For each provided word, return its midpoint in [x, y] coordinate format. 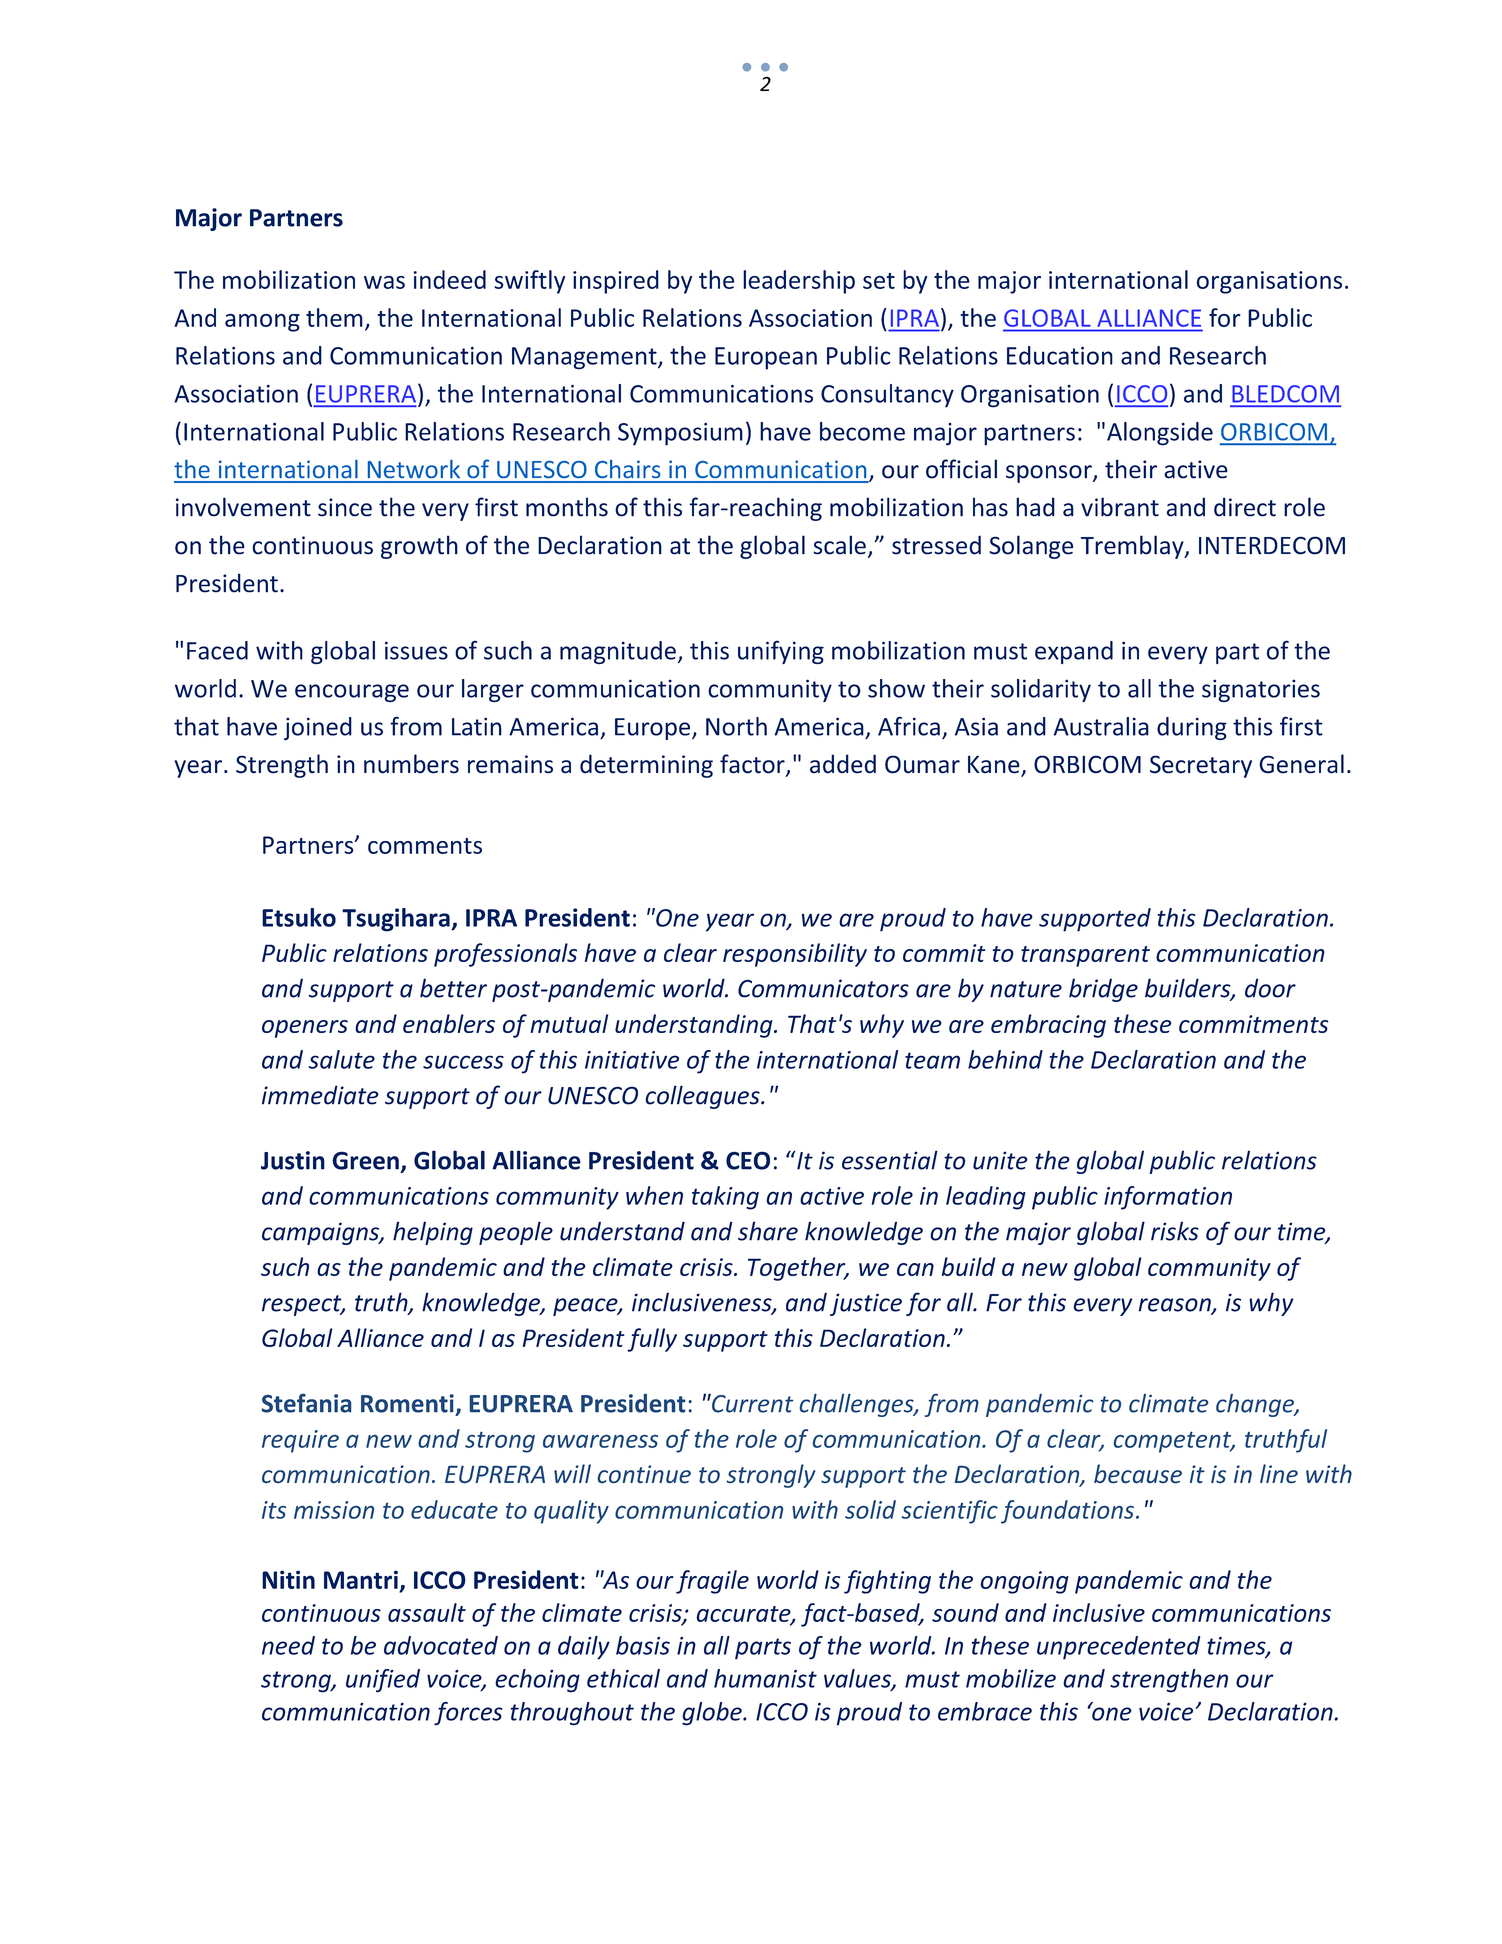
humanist [765, 1678]
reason [1175, 1306]
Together [798, 1269]
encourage [352, 693]
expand [1074, 652]
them [334, 317]
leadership [799, 282]
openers [305, 1029]
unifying [781, 652]
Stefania [306, 1403]
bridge [1103, 990]
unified [383, 1681]
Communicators [823, 988]
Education [1060, 355]
